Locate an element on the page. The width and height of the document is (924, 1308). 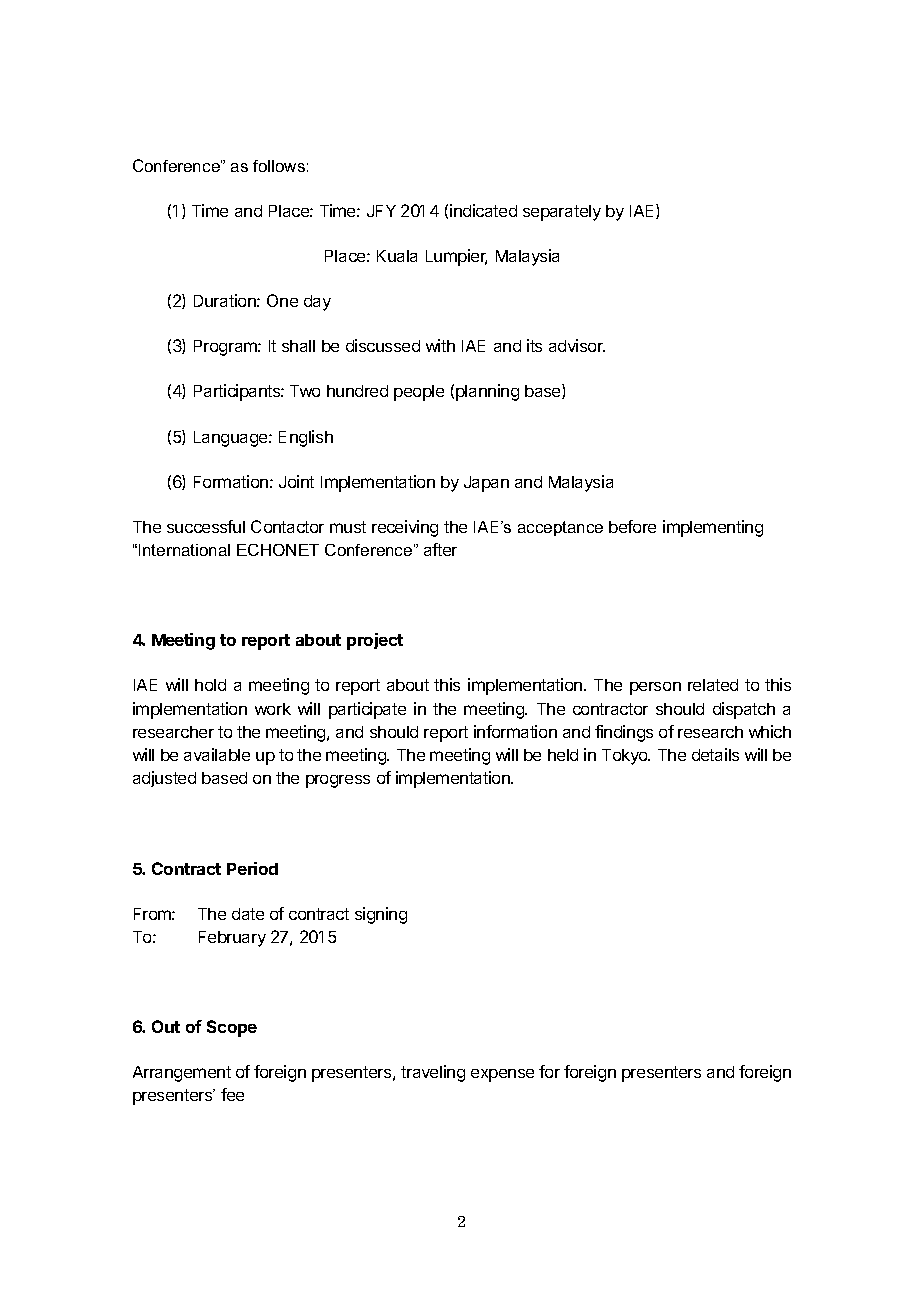
expense is located at coordinates (502, 1075).
